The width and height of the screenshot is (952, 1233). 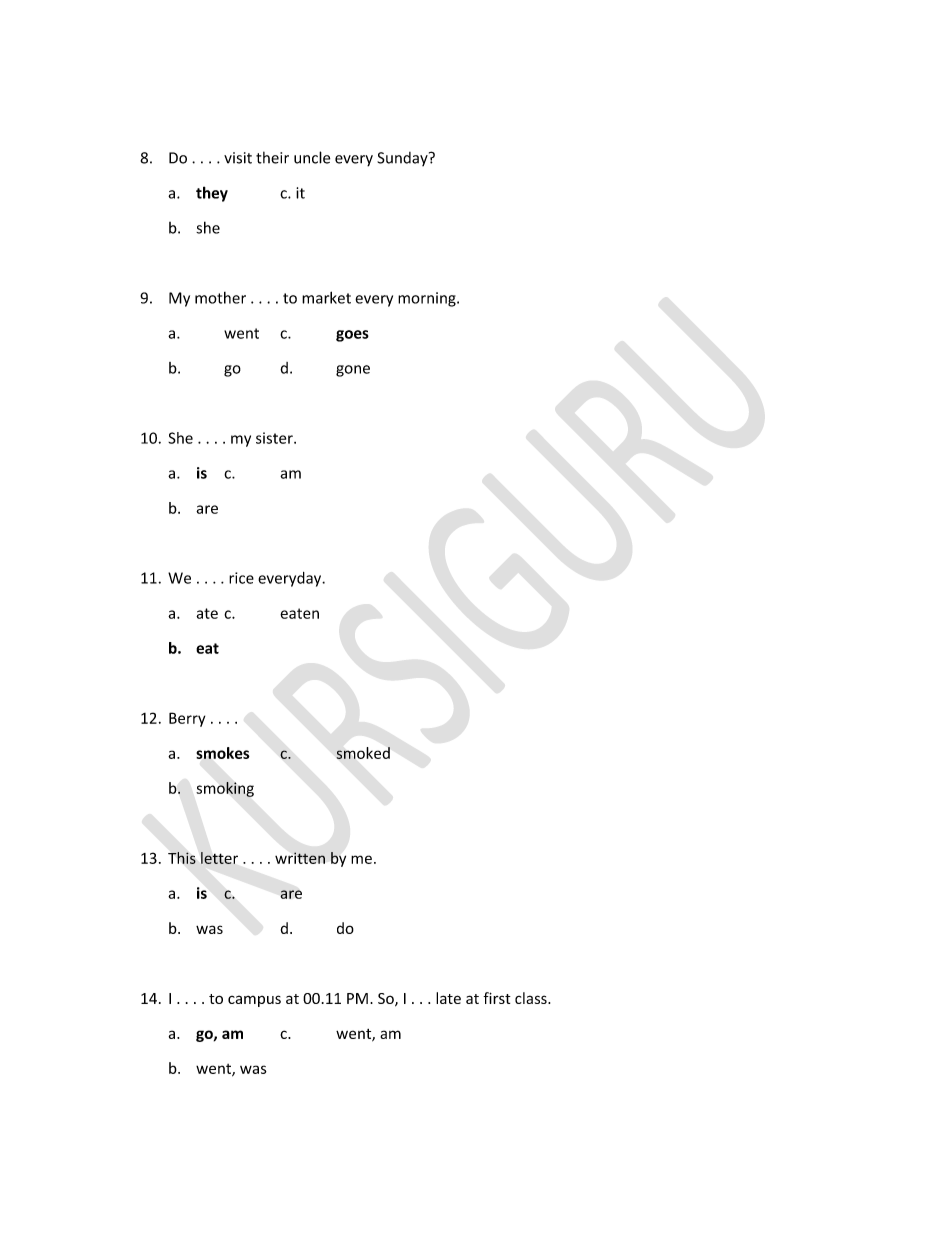 I want to click on gone, so click(x=353, y=371).
